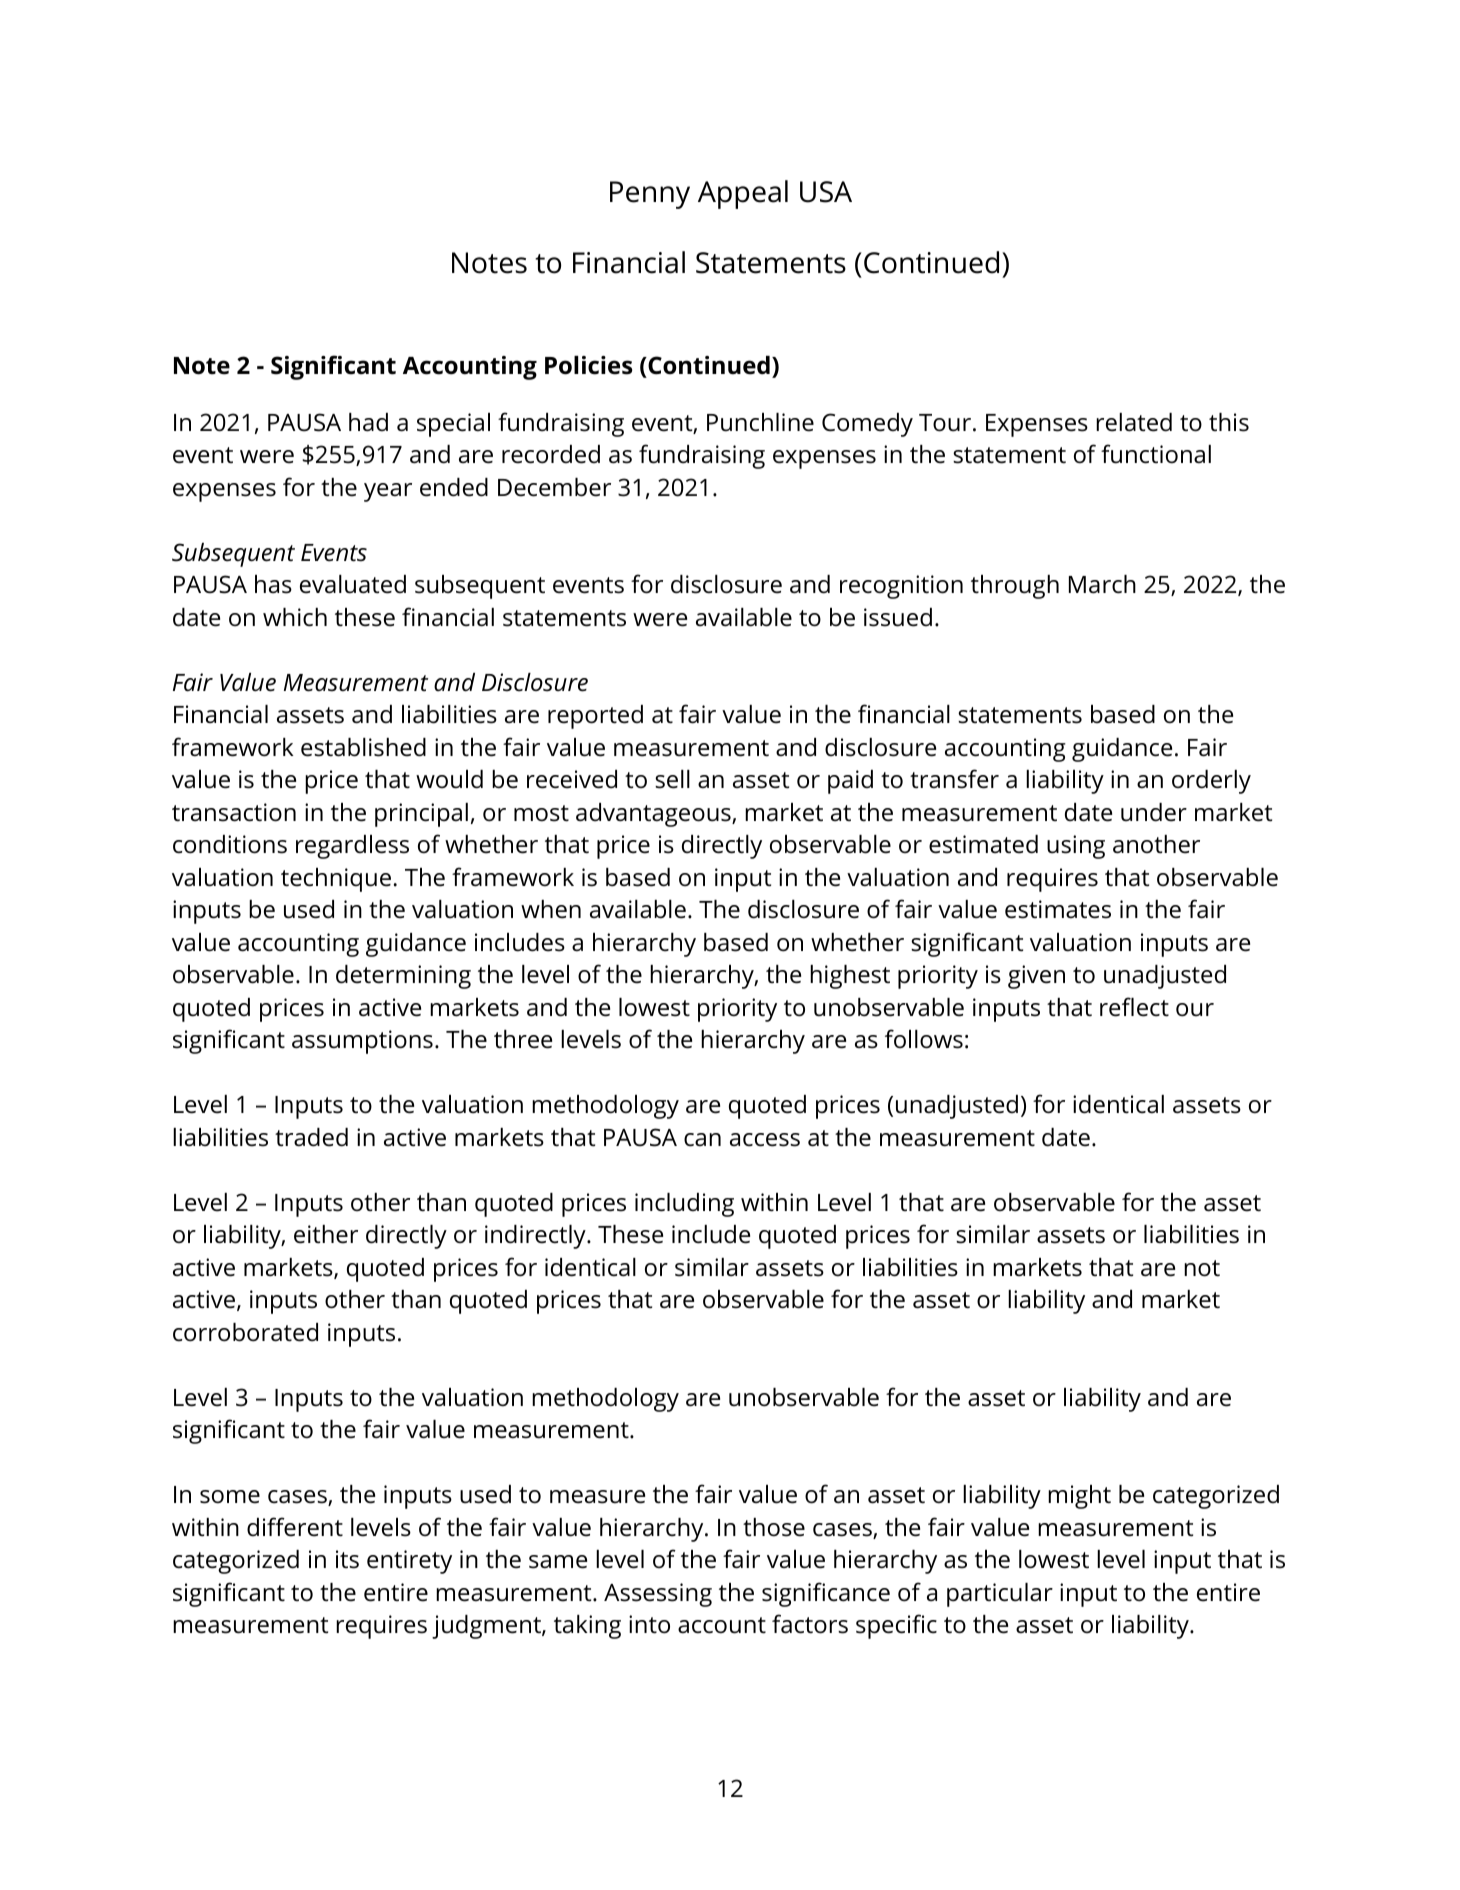 This document has height=1890, width=1460. What do you see at coordinates (850, 977) in the document?
I see `highest` at bounding box center [850, 977].
